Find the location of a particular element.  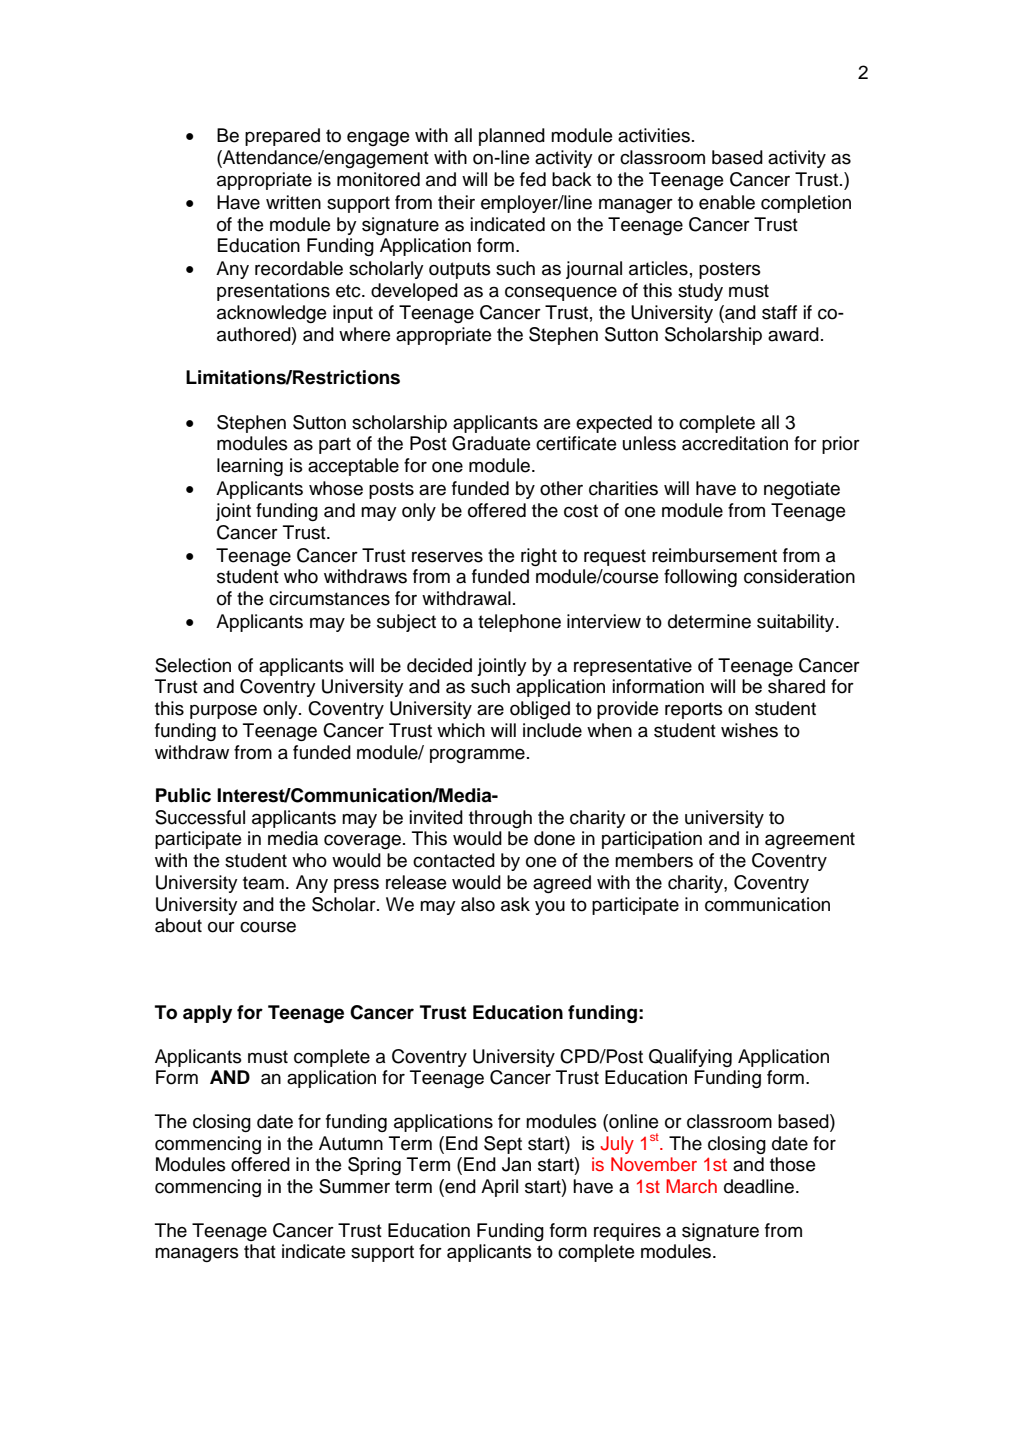

April is located at coordinates (499, 1188).
